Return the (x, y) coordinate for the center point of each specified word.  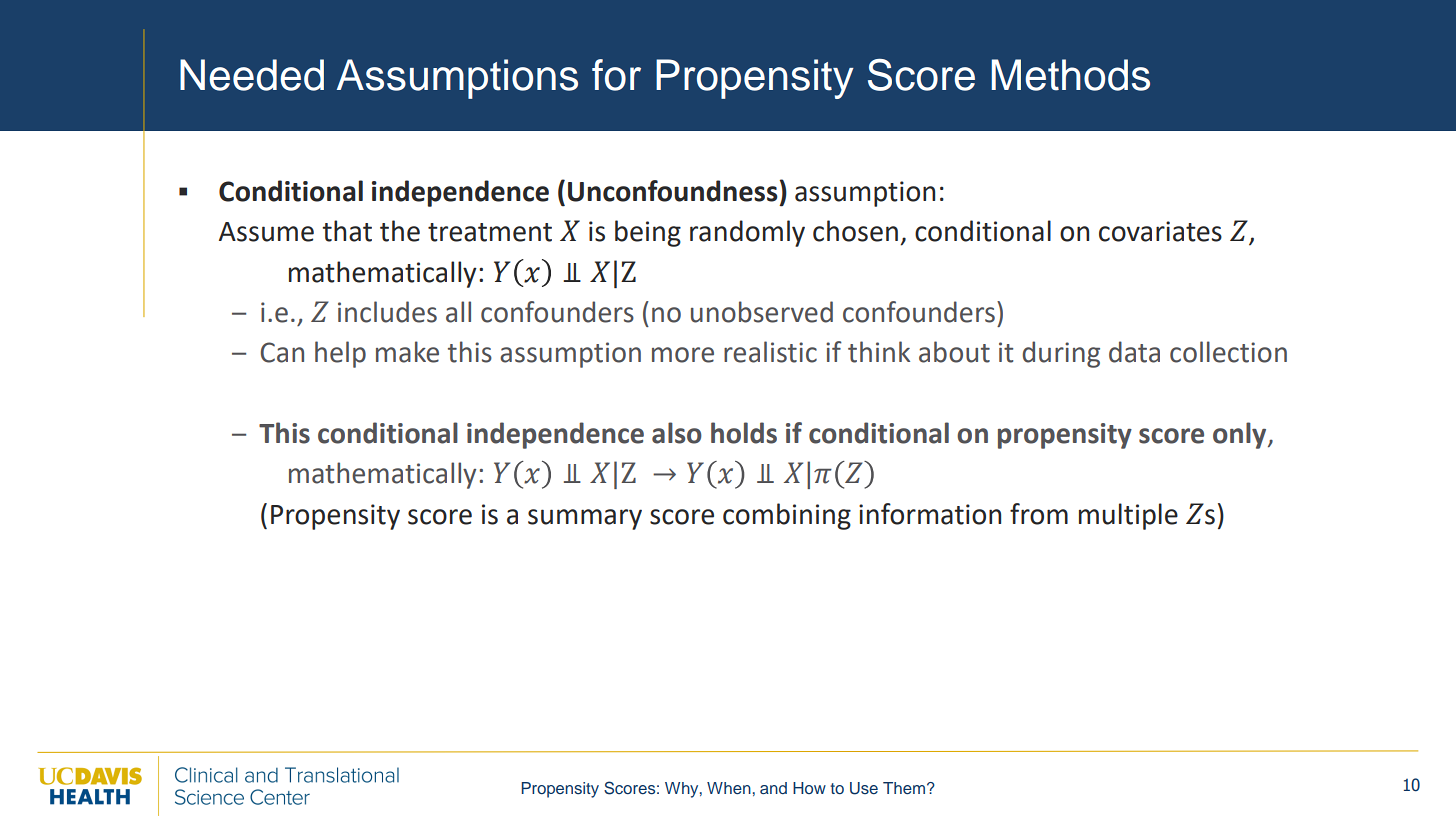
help (340, 354)
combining (787, 516)
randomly (747, 233)
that (347, 231)
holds (744, 433)
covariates (1160, 231)
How (809, 788)
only (1241, 435)
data (1134, 352)
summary (585, 519)
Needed (252, 75)
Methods (1070, 75)
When (729, 788)
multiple (1128, 516)
